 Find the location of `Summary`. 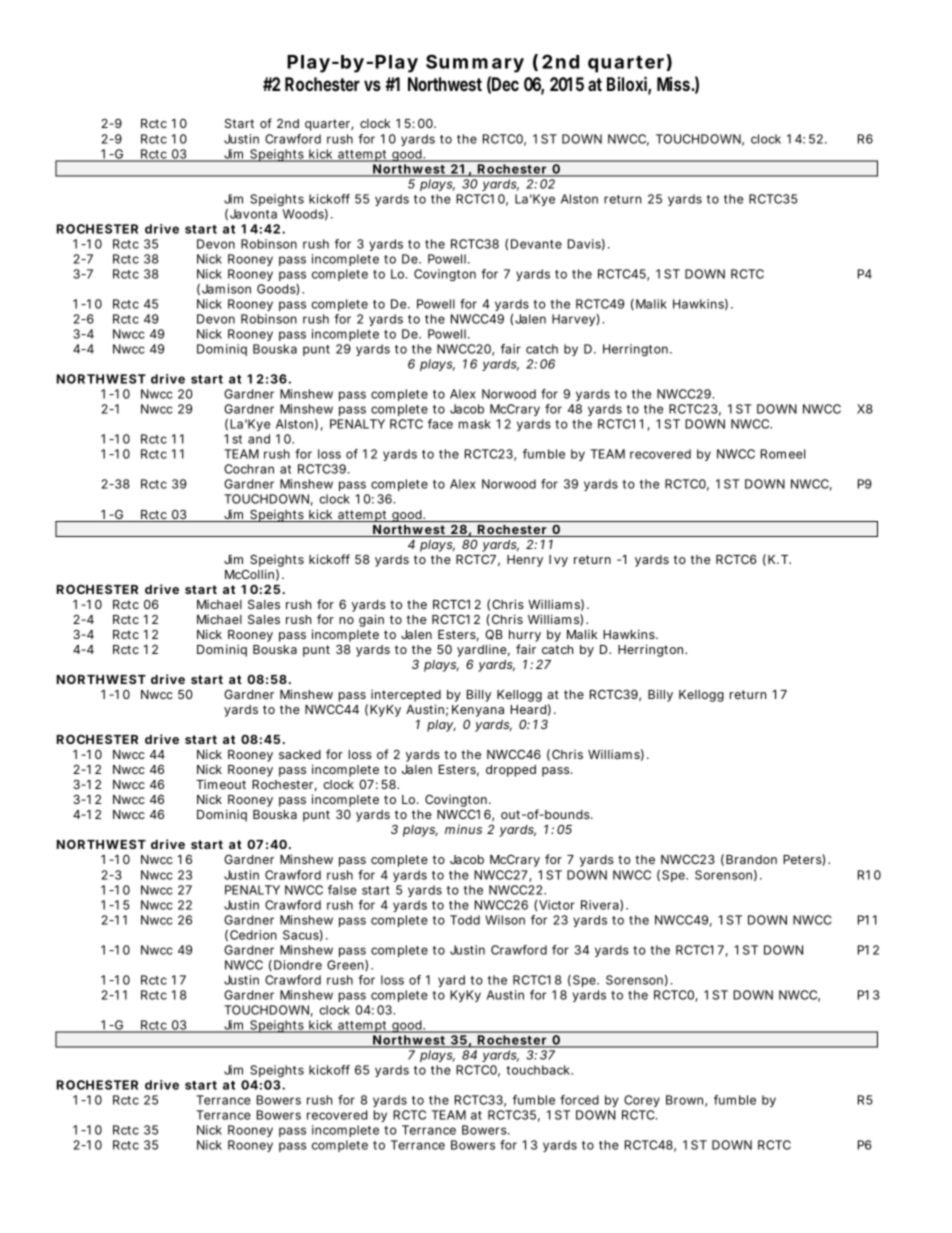

Summary is located at coordinates (475, 63).
